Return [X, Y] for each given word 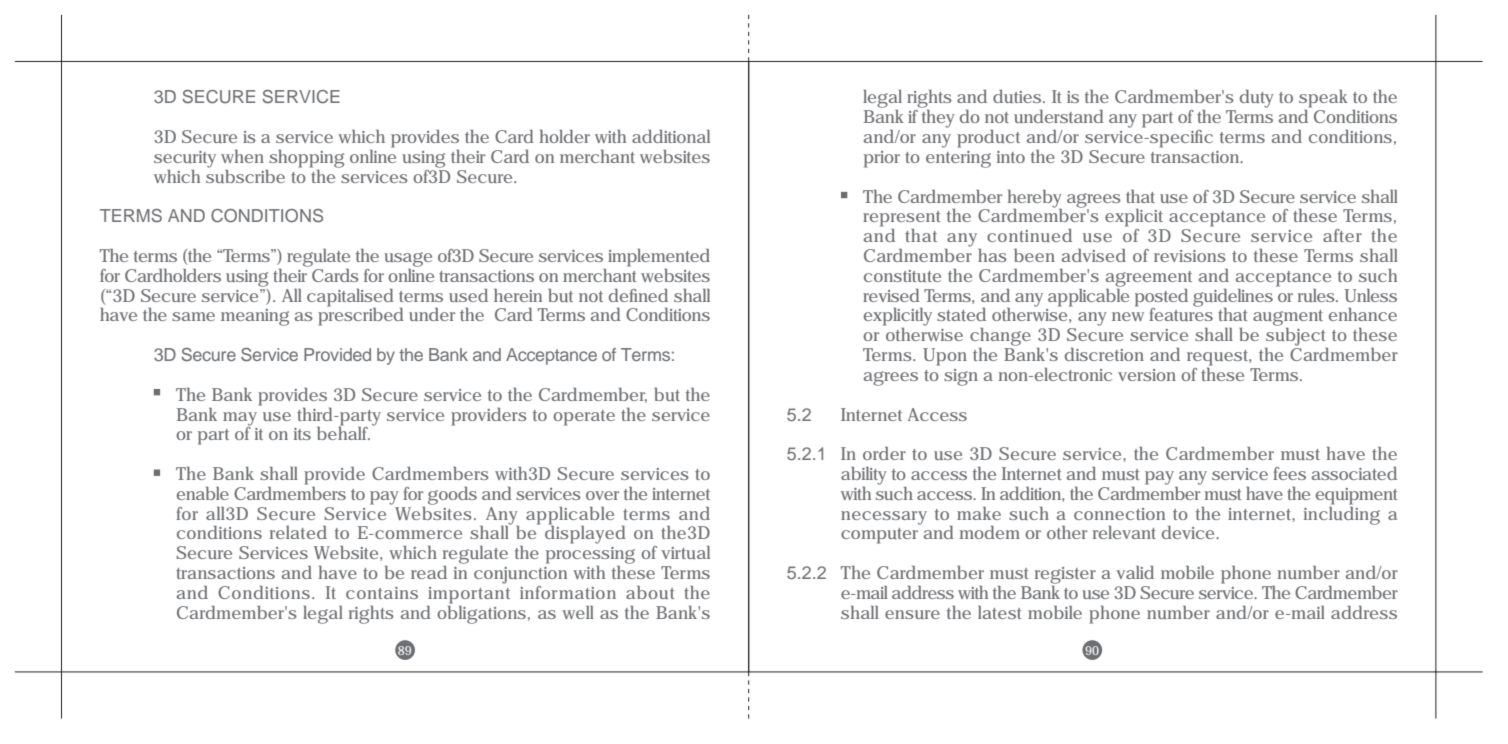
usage [408, 259]
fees [1289, 473]
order [884, 453]
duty [1257, 99]
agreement [1149, 279]
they [937, 117]
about [650, 592]
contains [382, 593]
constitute [902, 276]
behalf [343, 432]
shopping [306, 159]
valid [1135, 572]
